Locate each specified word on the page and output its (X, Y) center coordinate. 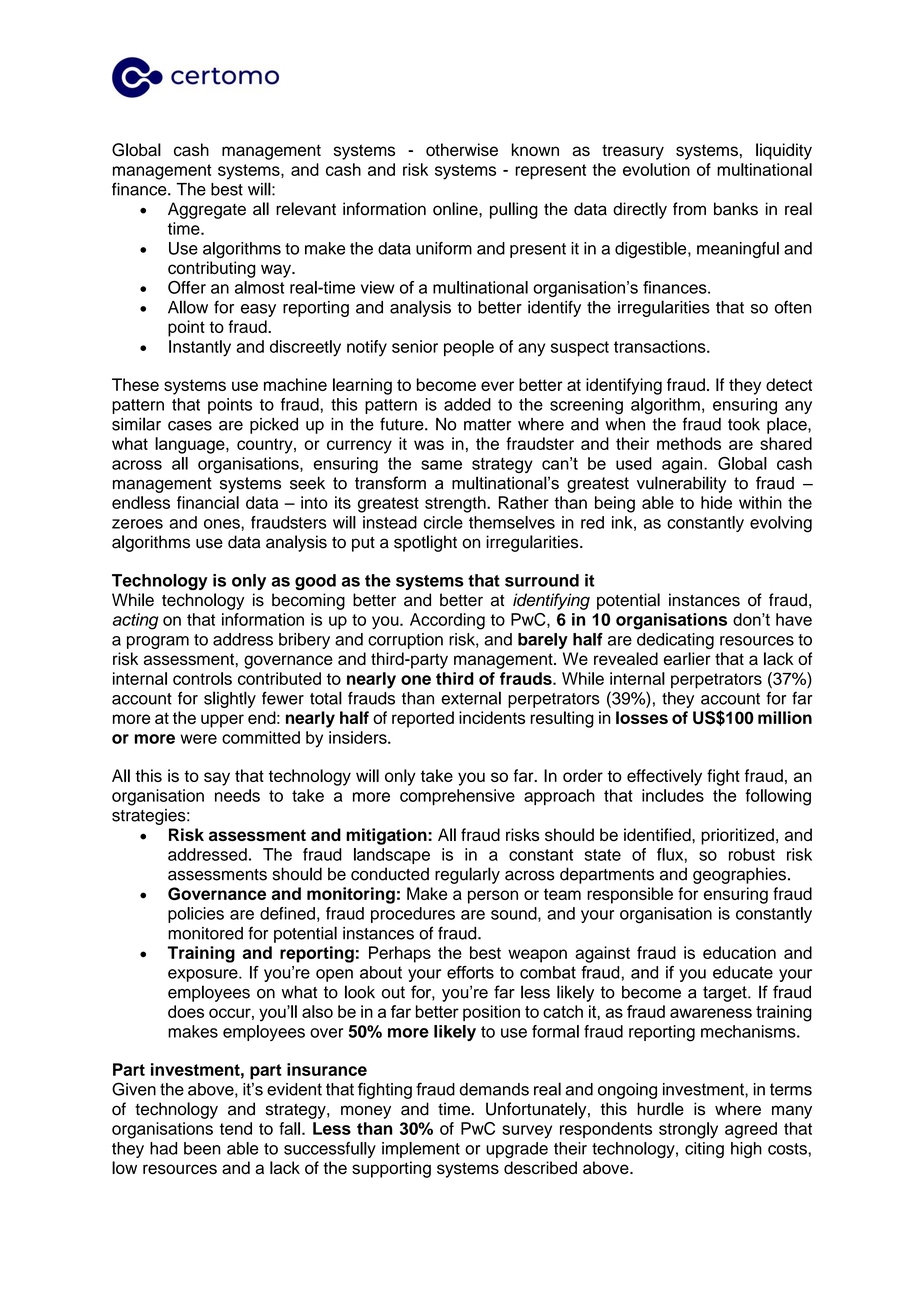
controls (202, 678)
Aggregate (207, 210)
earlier (687, 658)
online (456, 209)
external (471, 698)
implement (421, 1150)
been (202, 1148)
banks (736, 209)
